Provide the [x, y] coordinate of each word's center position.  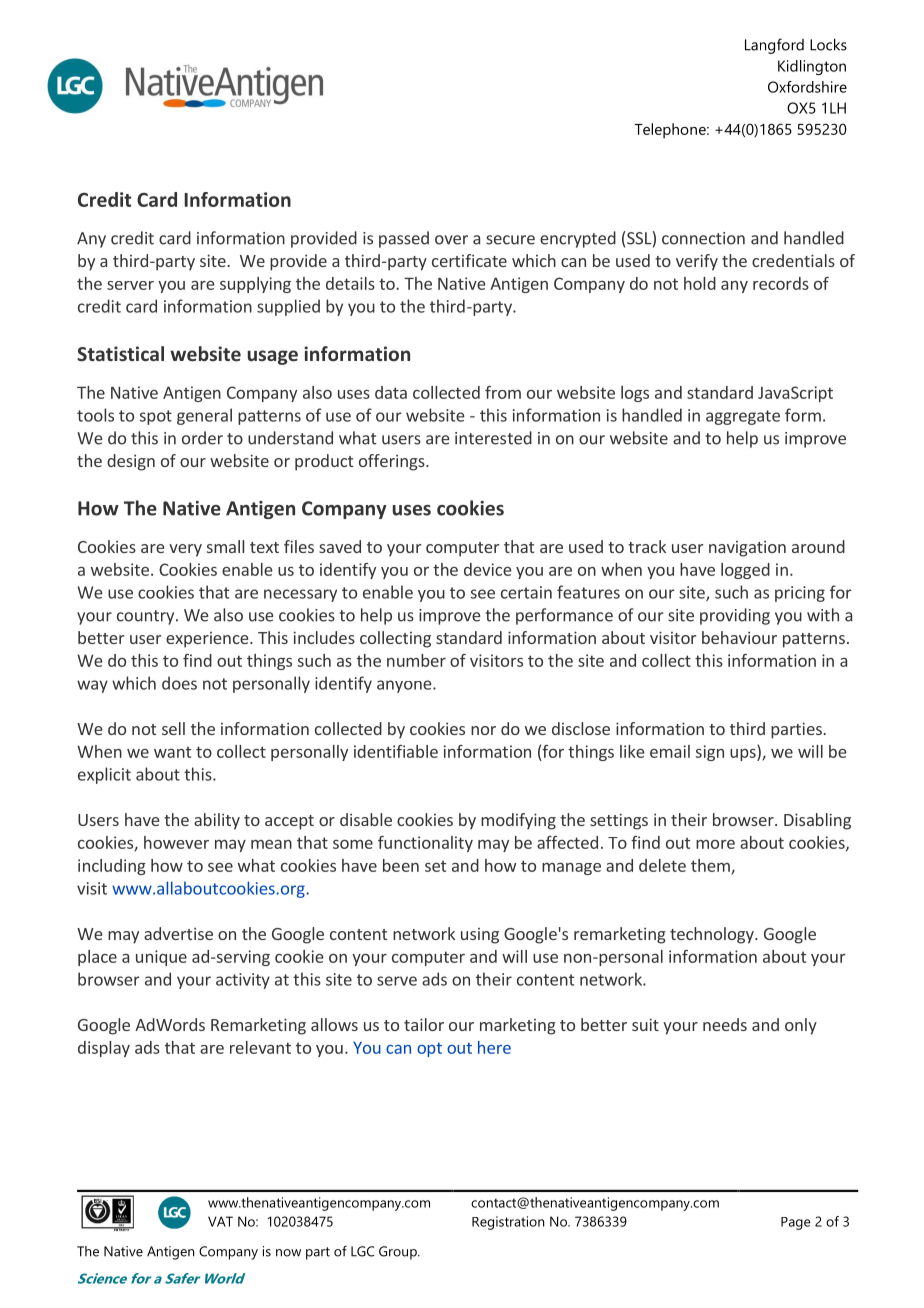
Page [796, 1223]
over [451, 240]
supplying [255, 285]
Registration [508, 1223]
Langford [774, 46]
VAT [220, 1221]
